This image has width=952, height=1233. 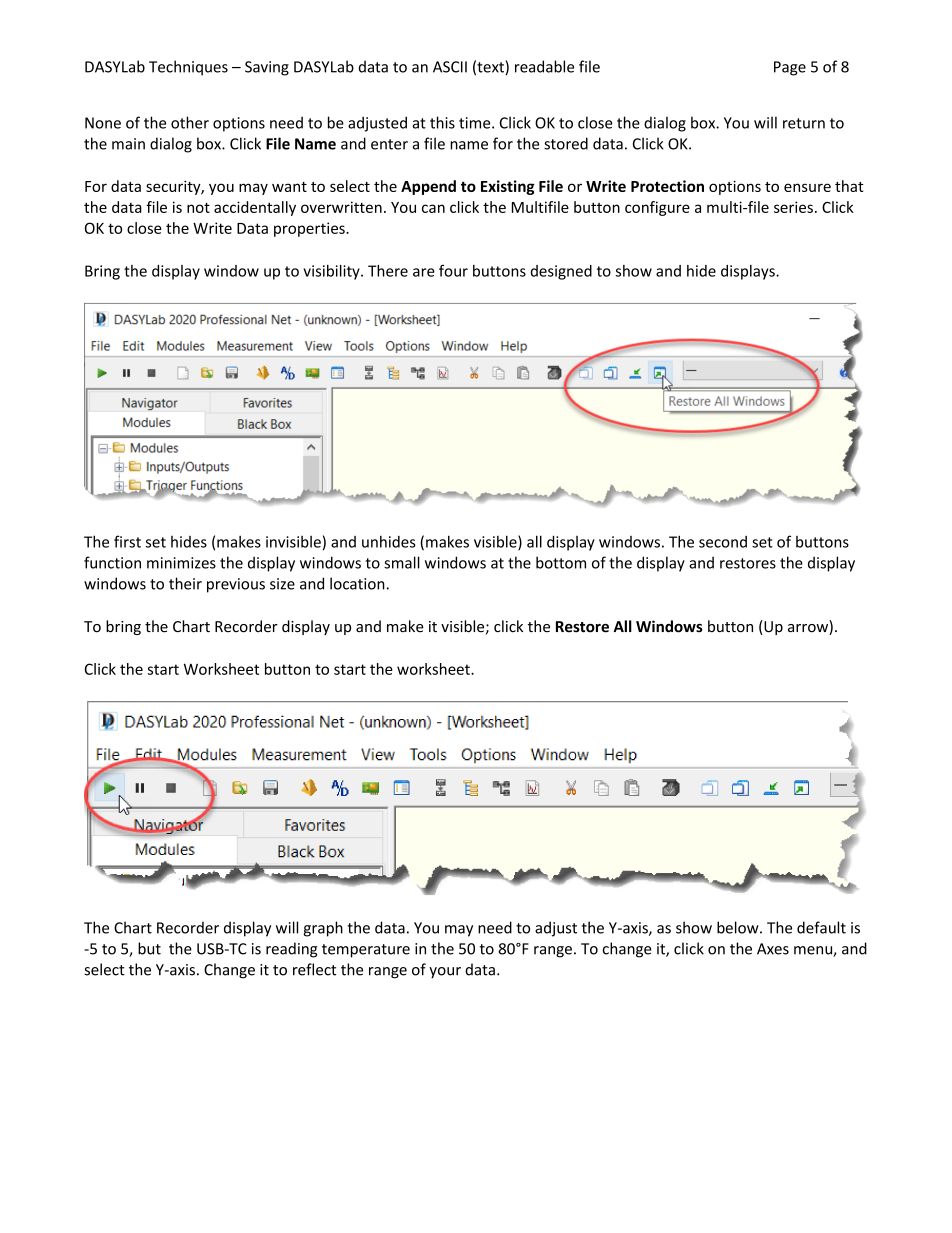 I want to click on ASCII, so click(x=450, y=67).
